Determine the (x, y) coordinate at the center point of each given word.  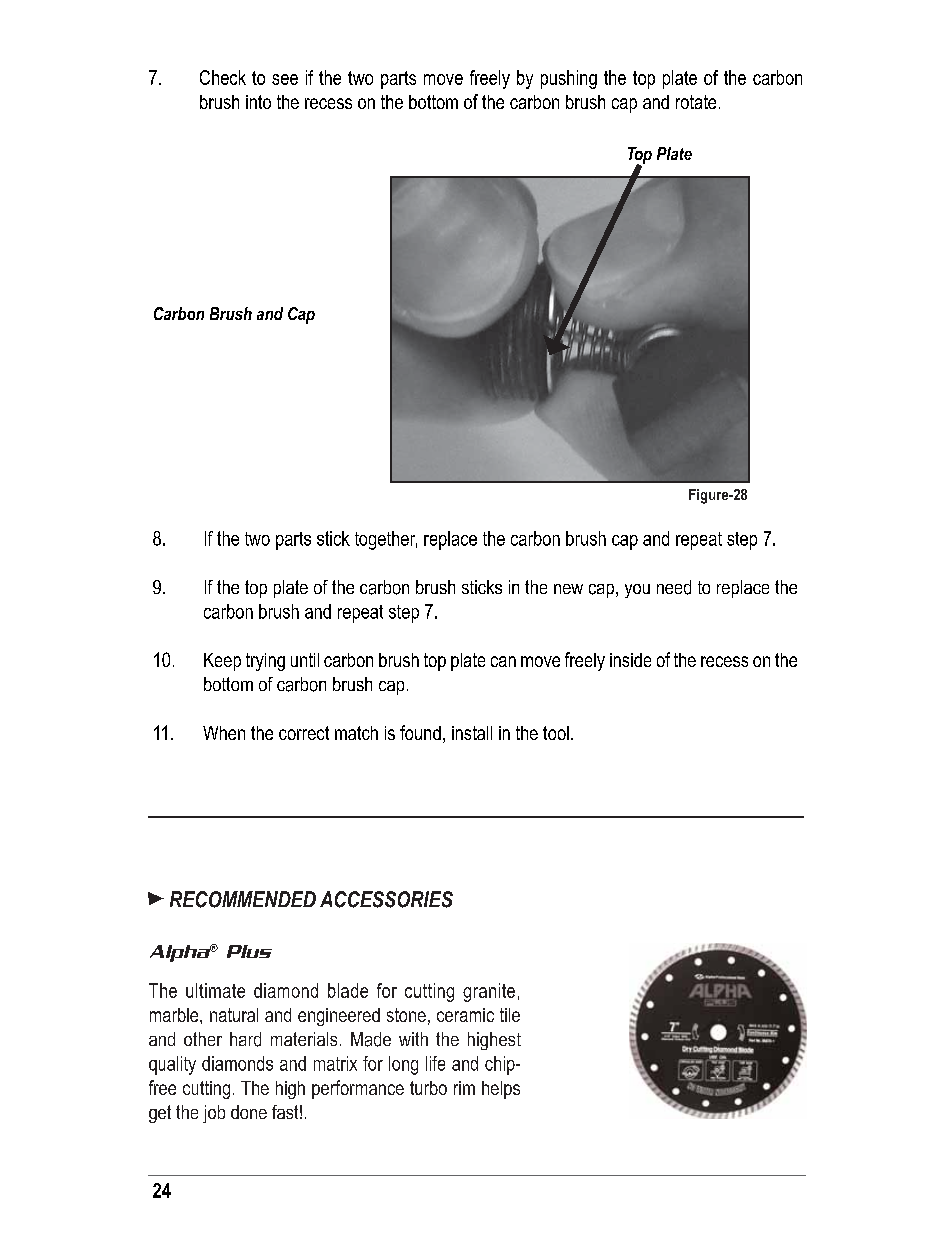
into (258, 102)
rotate (696, 102)
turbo (428, 1088)
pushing (569, 79)
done (249, 1112)
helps (501, 1090)
